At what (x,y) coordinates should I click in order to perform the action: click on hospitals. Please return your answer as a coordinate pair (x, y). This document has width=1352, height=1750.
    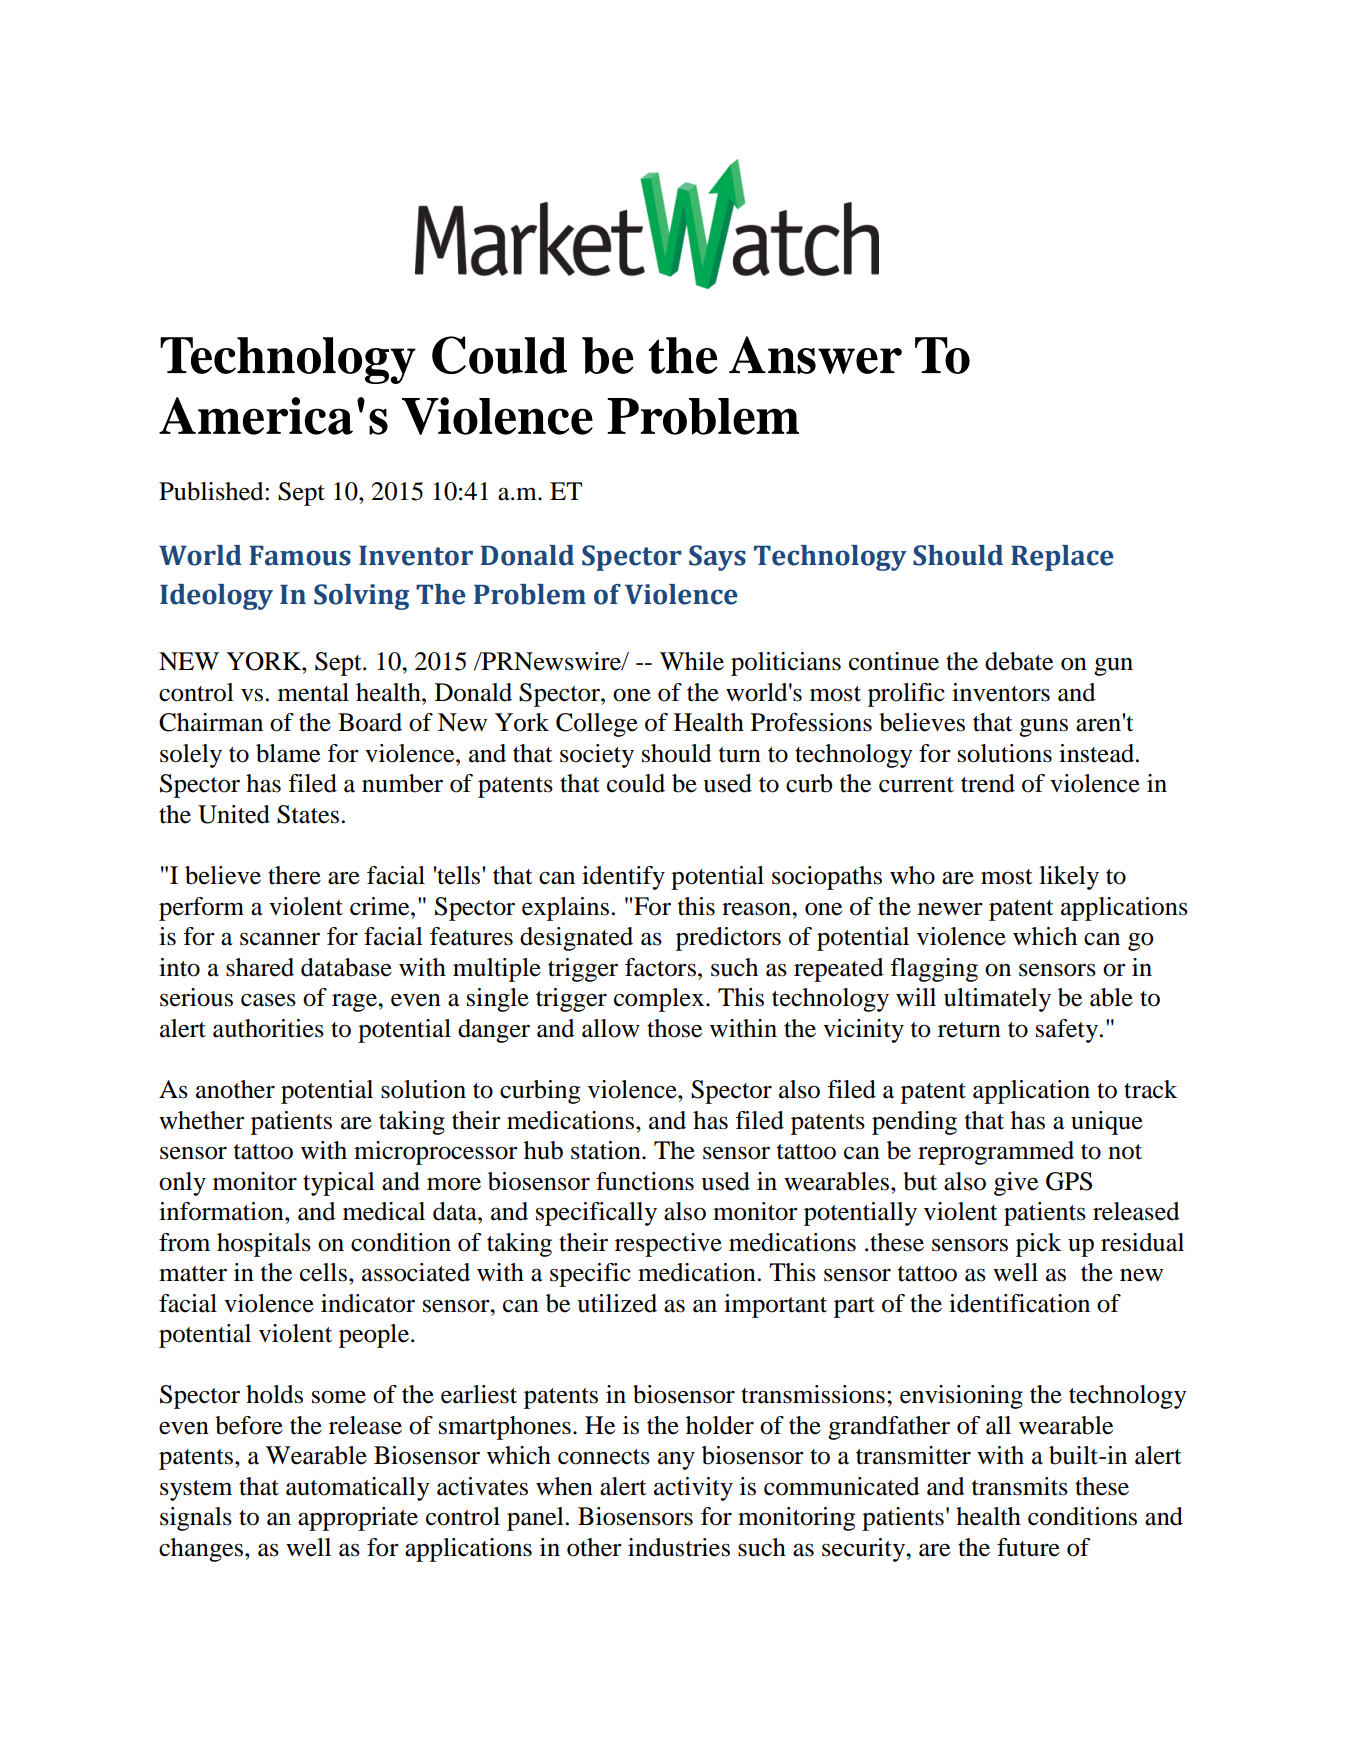
    Looking at the image, I should click on (264, 1245).
